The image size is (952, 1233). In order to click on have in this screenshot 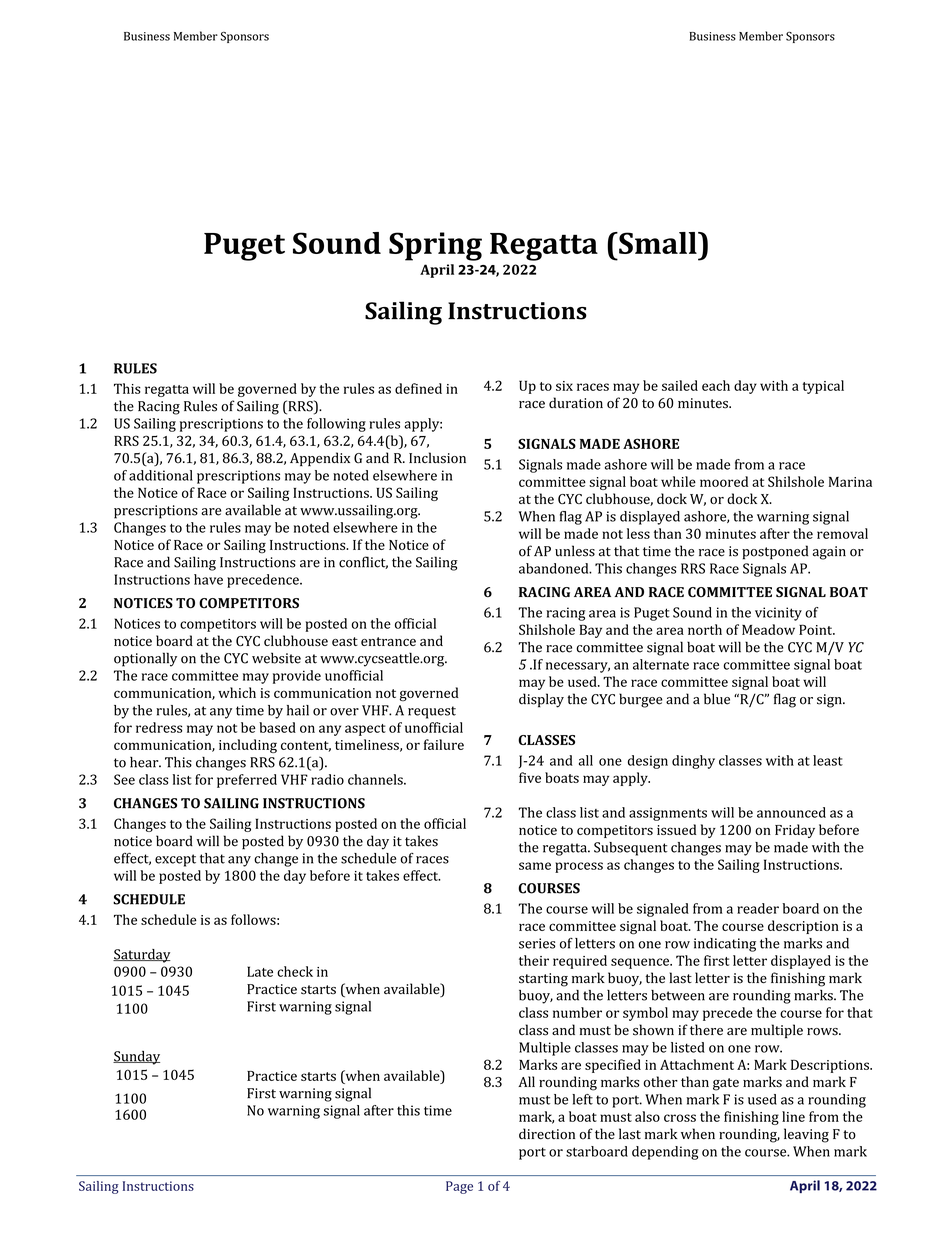, I will do `click(208, 579)`.
